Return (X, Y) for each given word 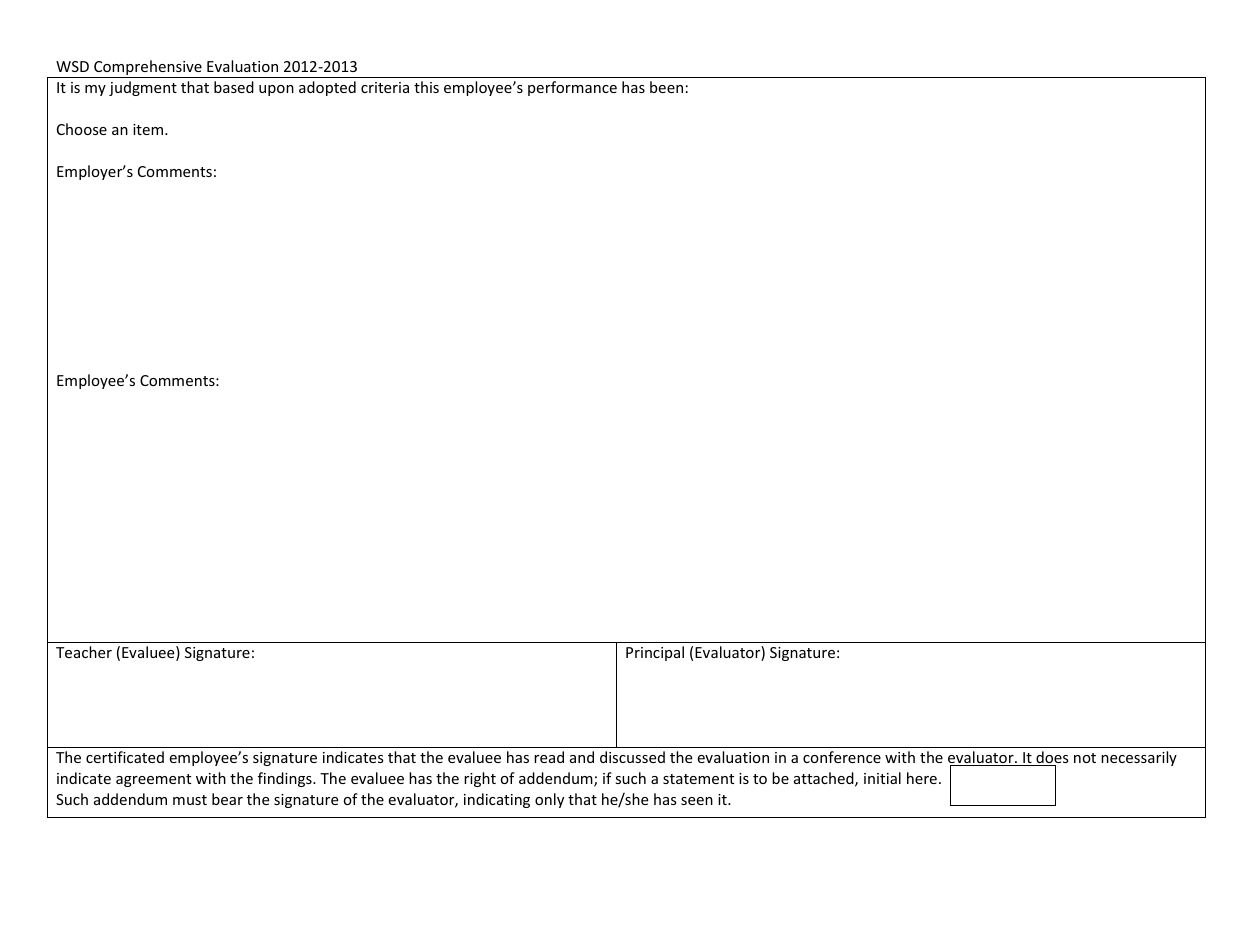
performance (572, 88)
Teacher (84, 652)
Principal (655, 653)
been (666, 87)
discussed (632, 757)
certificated (125, 757)
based (234, 87)
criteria (385, 87)
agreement (153, 780)
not (1085, 758)
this (426, 87)
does (1051, 758)
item (148, 129)
